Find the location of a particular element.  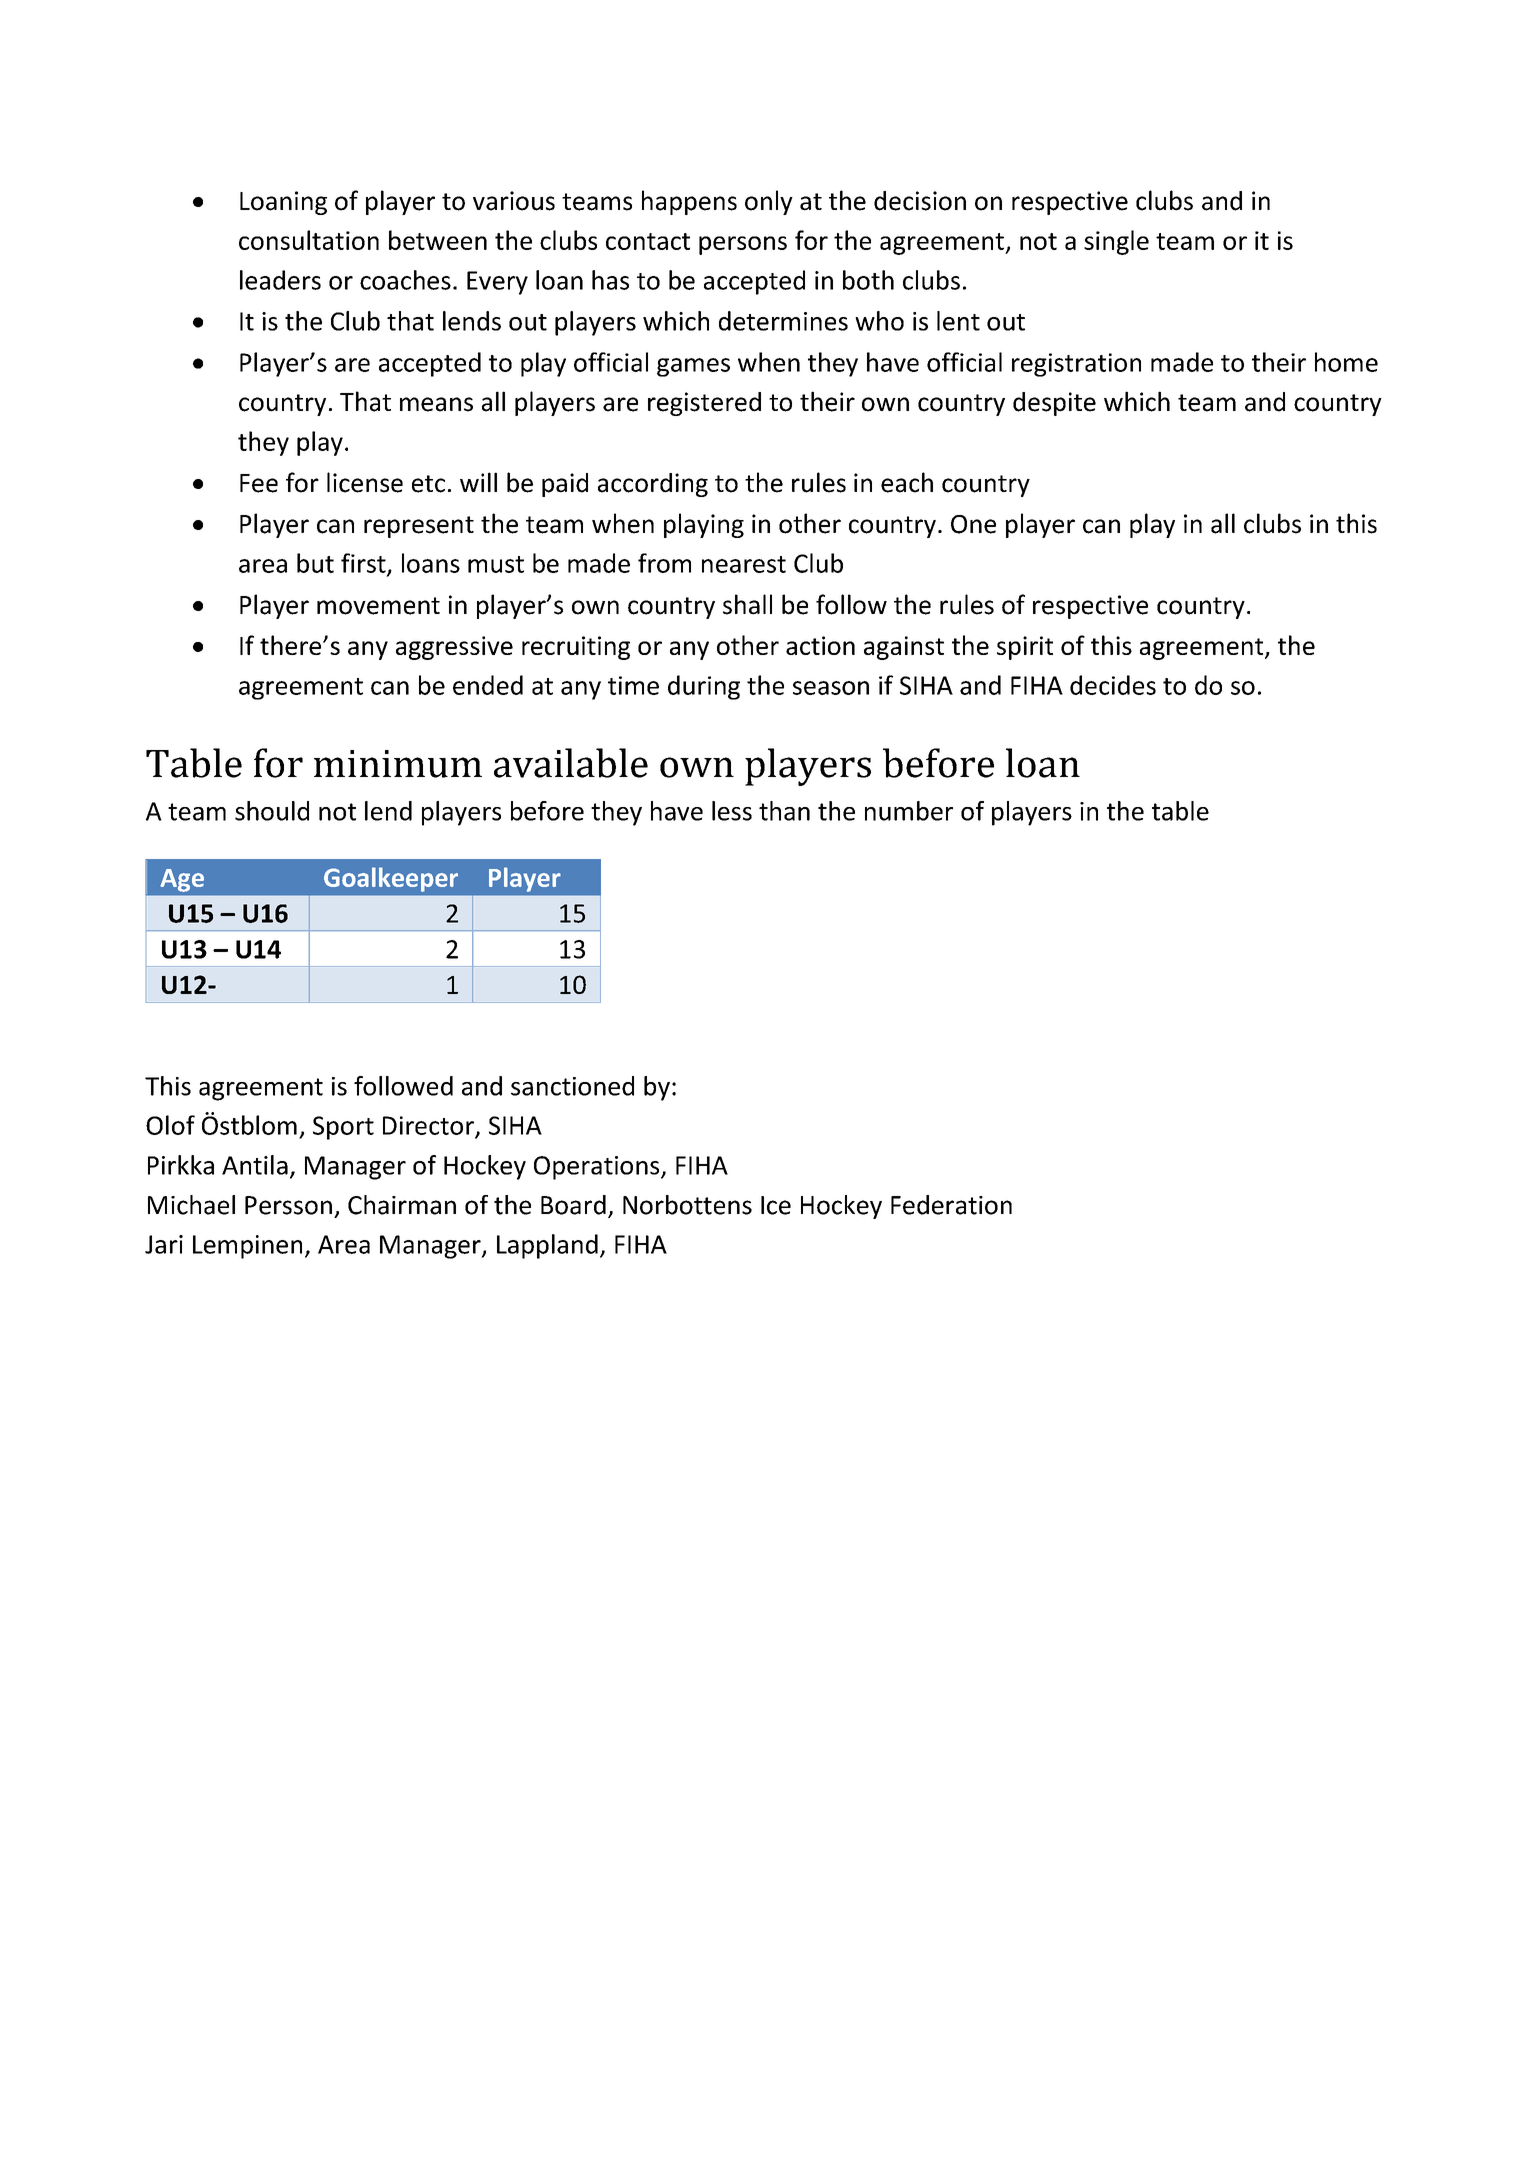

number is located at coordinates (909, 811).
